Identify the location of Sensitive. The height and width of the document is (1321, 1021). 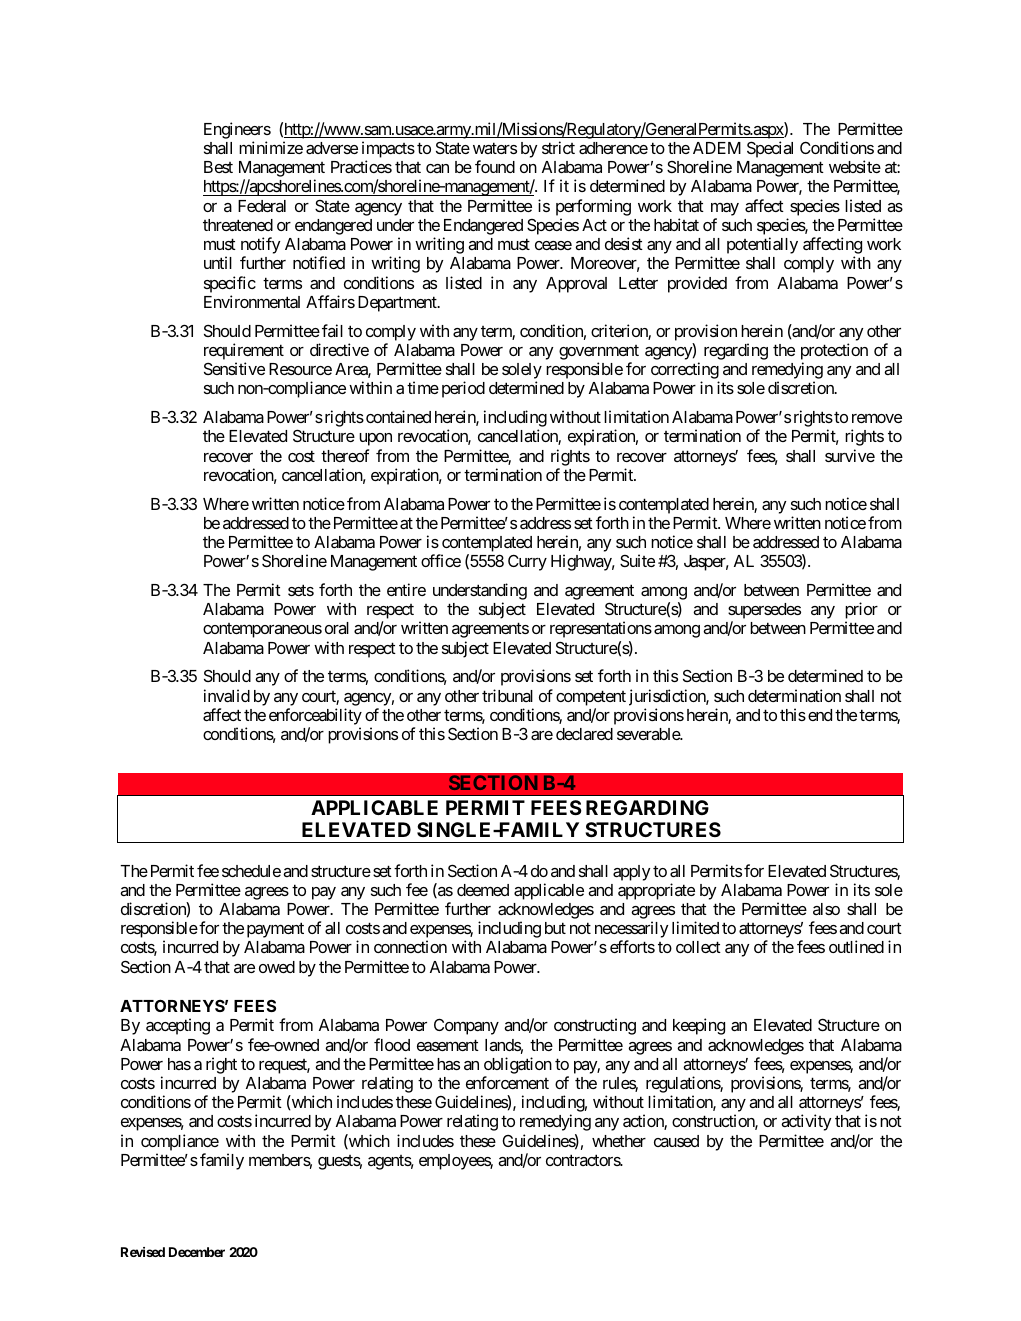
(234, 368).
